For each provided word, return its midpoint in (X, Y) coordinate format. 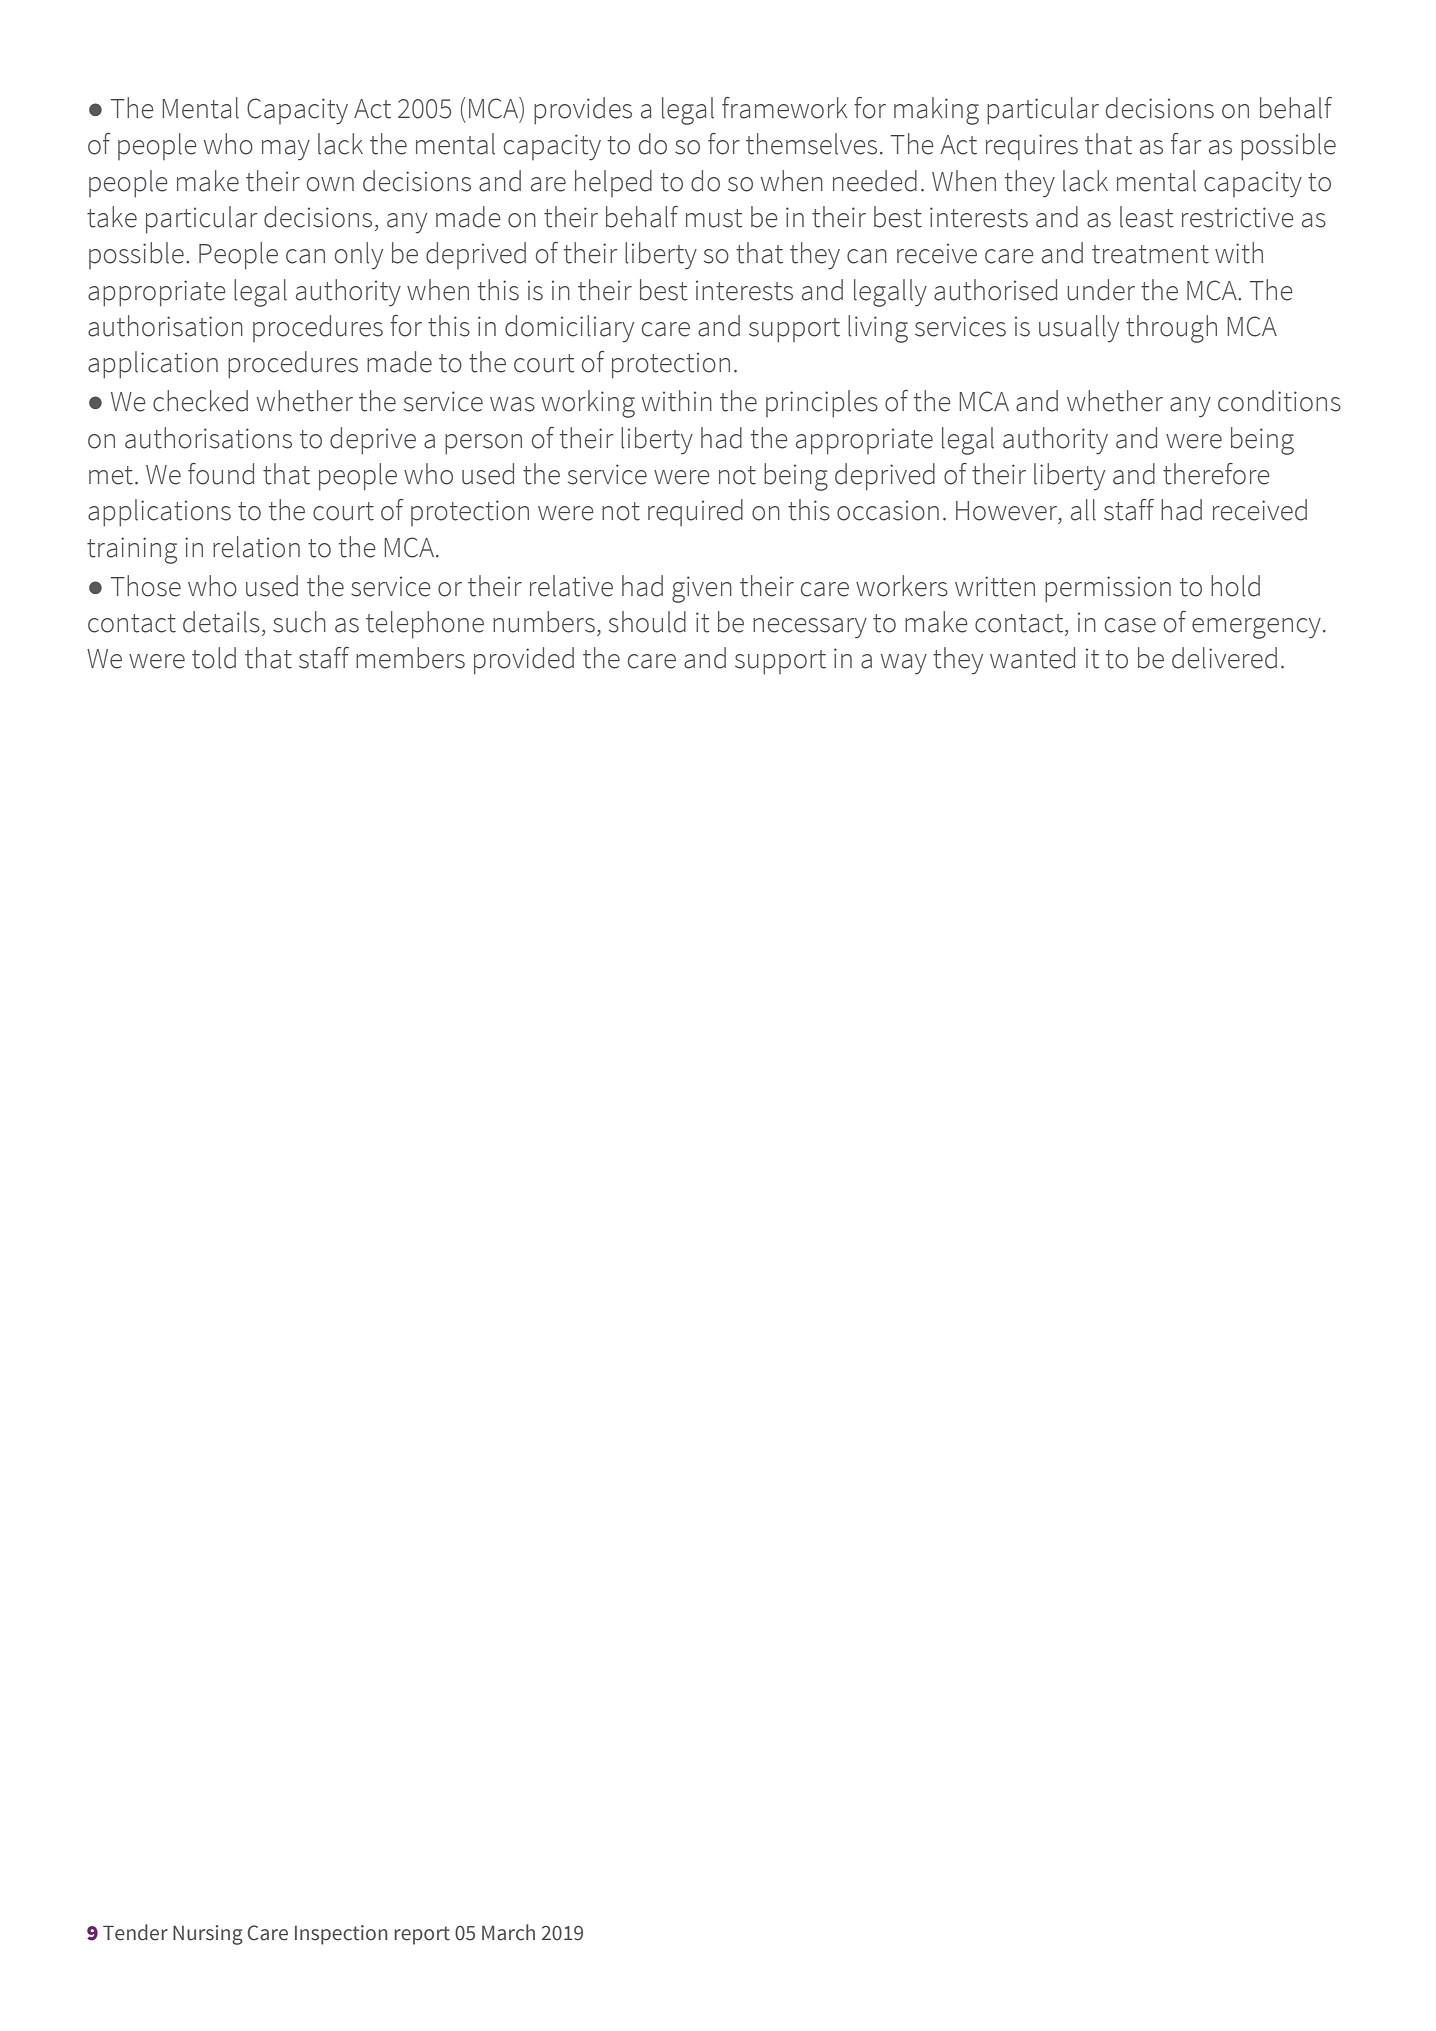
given (702, 589)
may (286, 150)
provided (524, 661)
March (508, 1932)
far (1186, 144)
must (714, 218)
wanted (1032, 658)
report (422, 1935)
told (214, 658)
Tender (135, 1932)
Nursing (208, 1935)
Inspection (341, 1935)
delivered (1224, 658)
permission (1108, 589)
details (221, 622)
